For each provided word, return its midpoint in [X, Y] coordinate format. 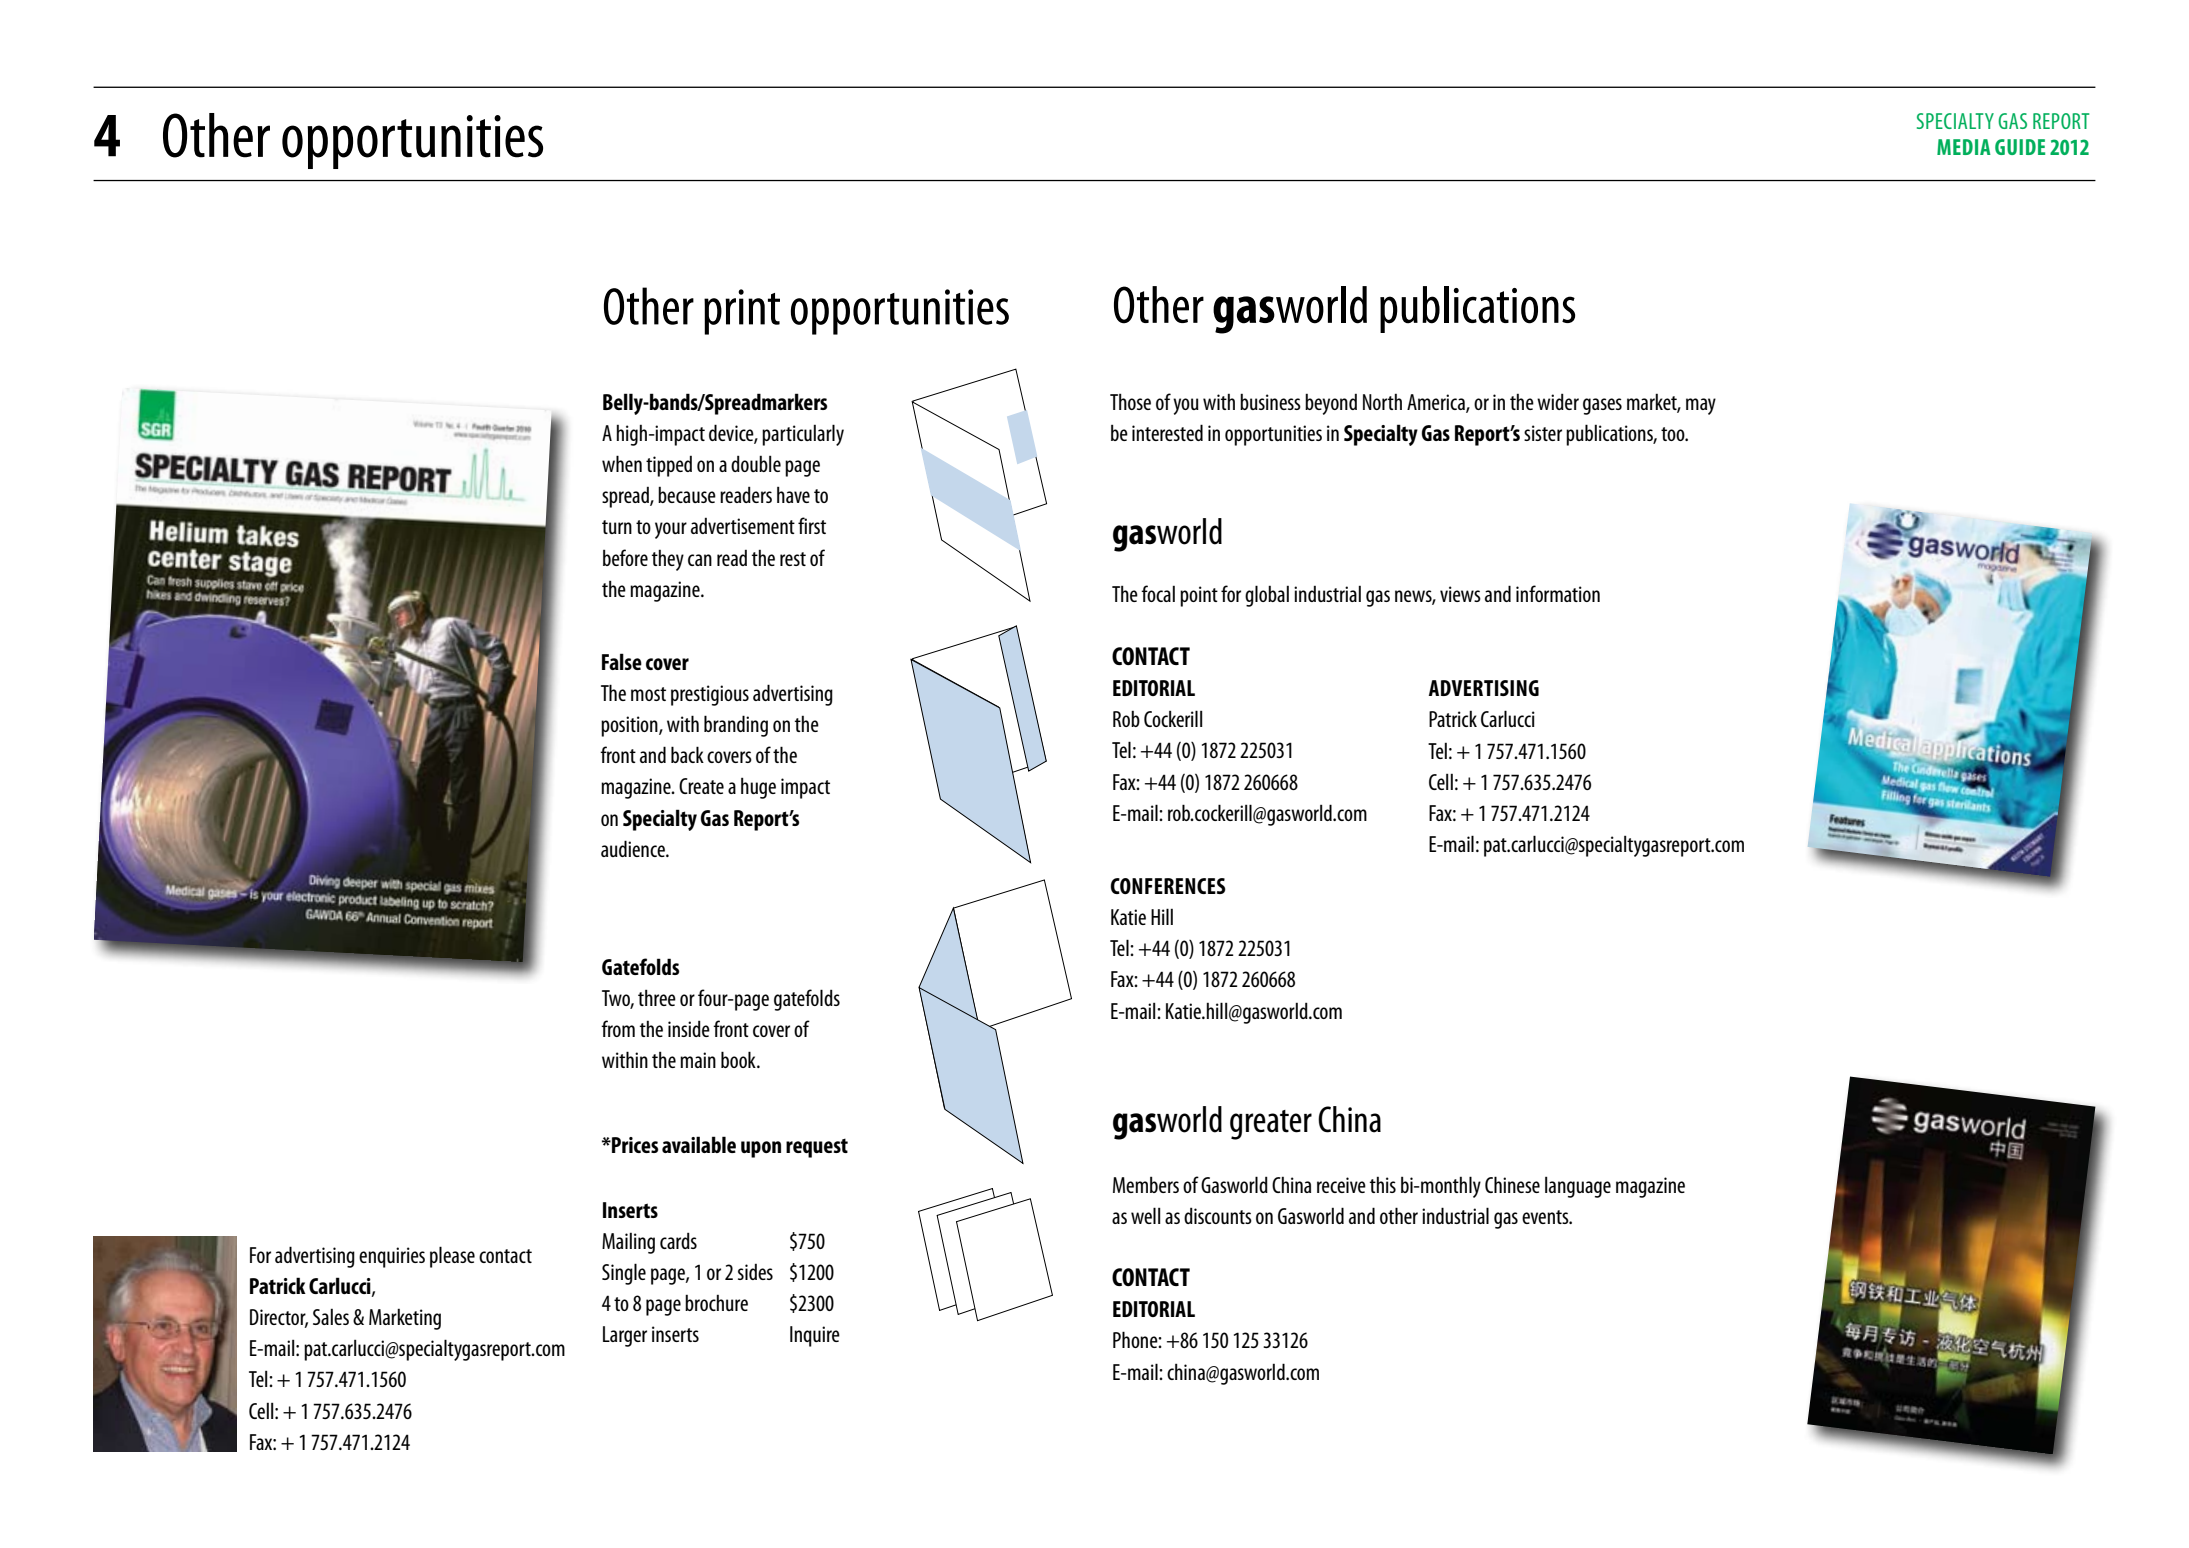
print [742, 312]
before [625, 557]
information [1558, 593]
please [452, 1257]
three [657, 998]
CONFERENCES [1168, 886]
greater [1271, 1125]
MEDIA [1964, 147]
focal [1158, 593]
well [1145, 1215]
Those [1130, 402]
